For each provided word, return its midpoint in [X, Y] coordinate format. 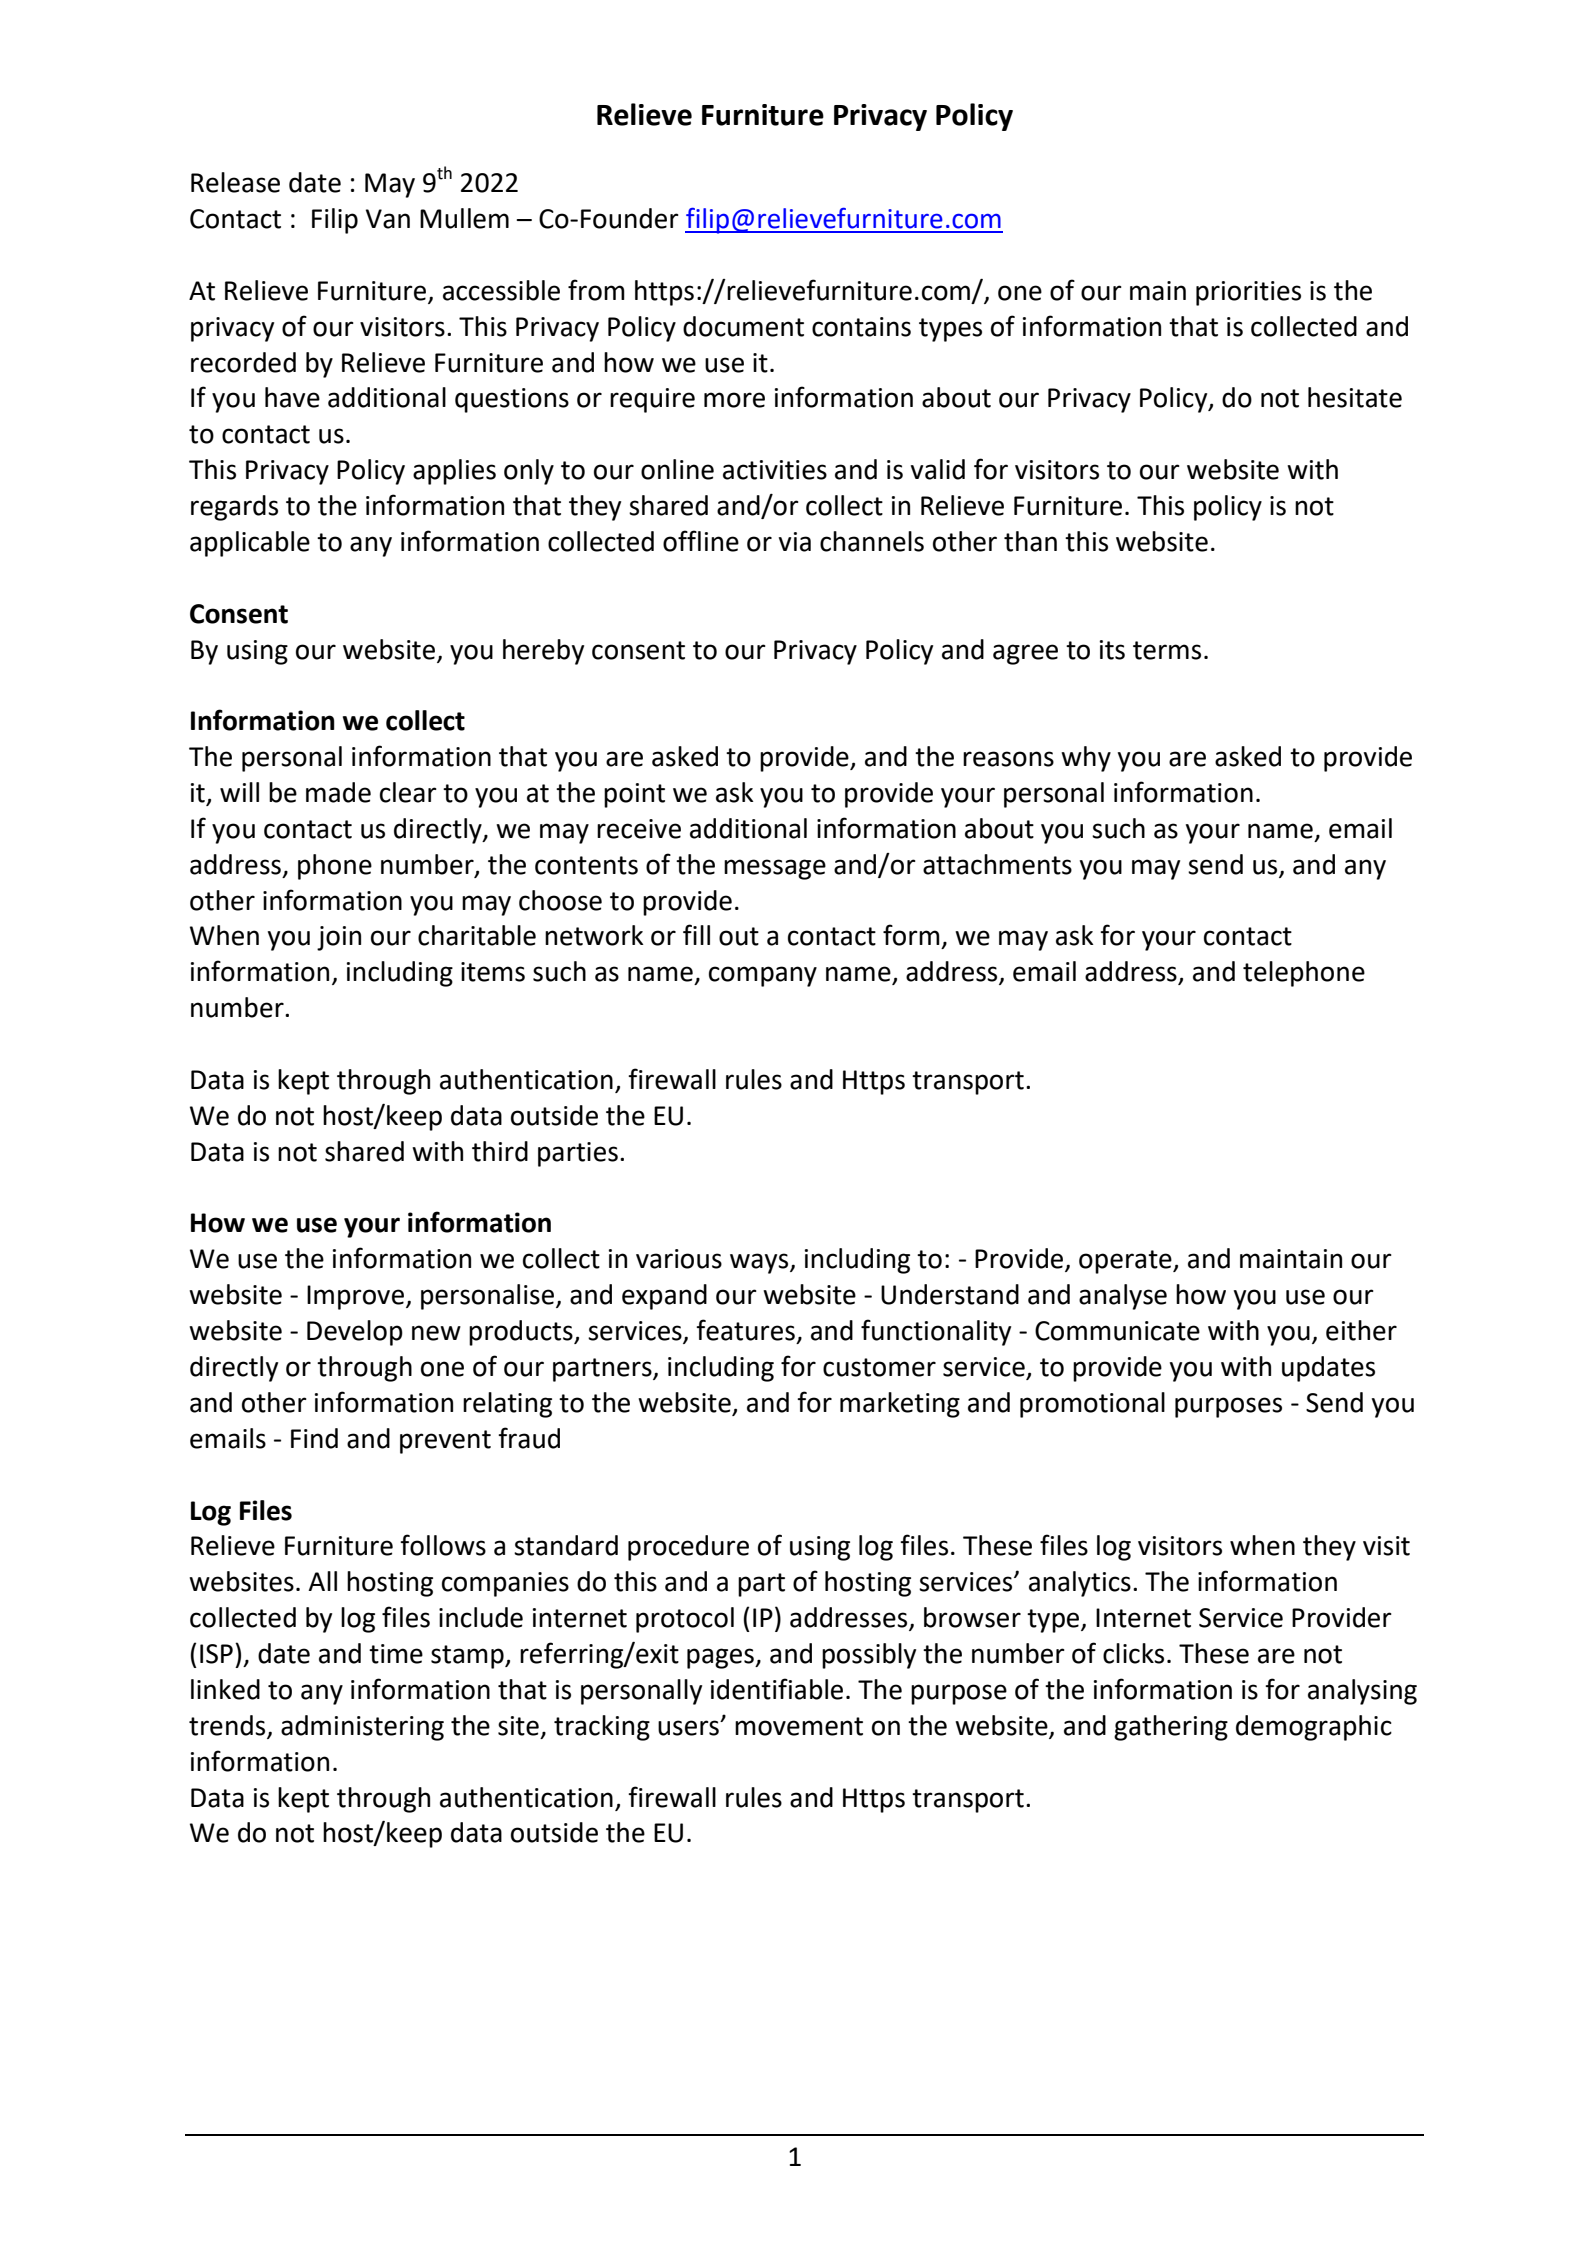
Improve [355, 1297]
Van [388, 219]
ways [760, 1263]
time [396, 1654]
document [743, 326]
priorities [1248, 293]
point [634, 795]
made [338, 792]
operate [1126, 1262]
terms [1167, 650]
